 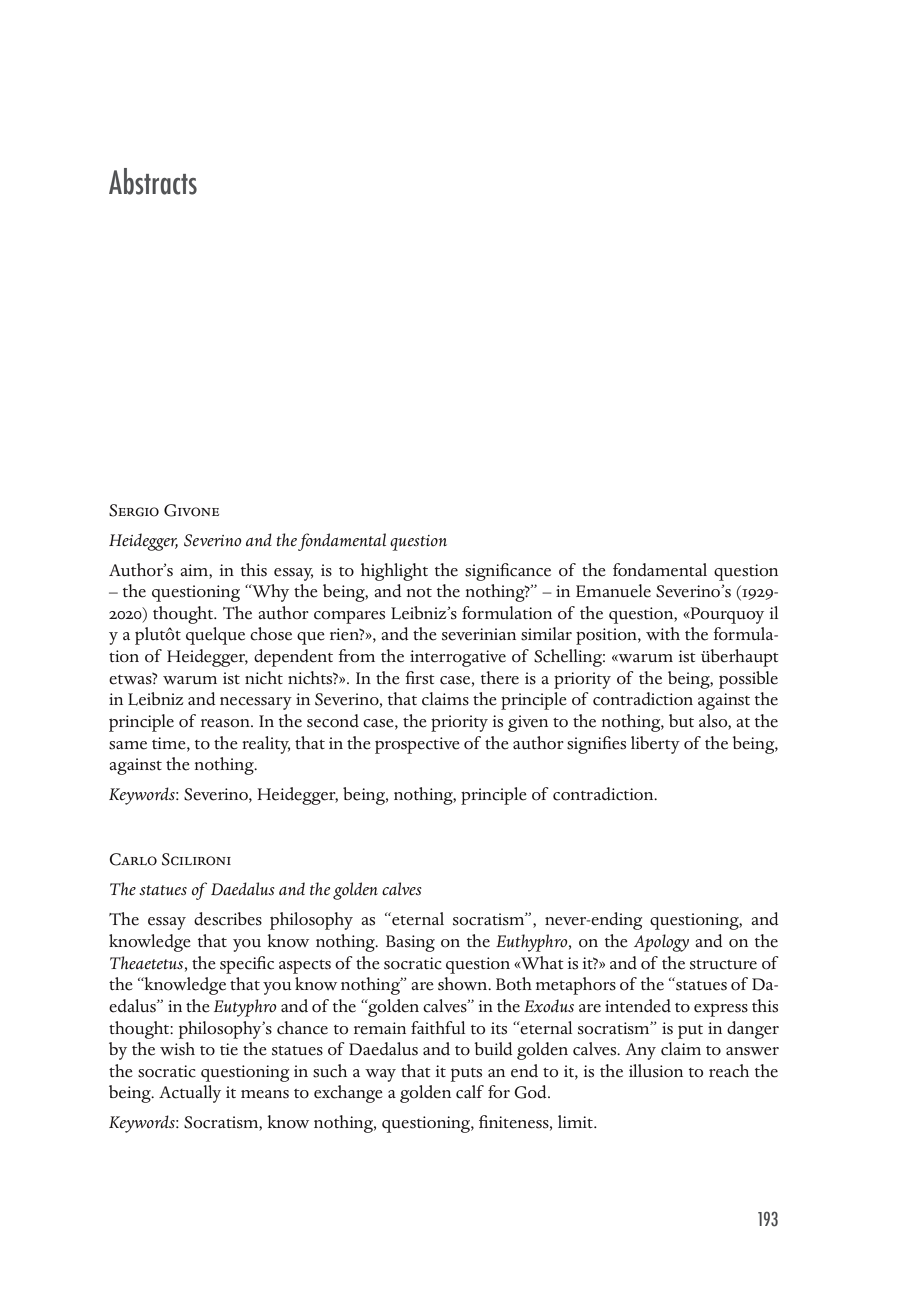 I want to click on significance, so click(x=508, y=572).
